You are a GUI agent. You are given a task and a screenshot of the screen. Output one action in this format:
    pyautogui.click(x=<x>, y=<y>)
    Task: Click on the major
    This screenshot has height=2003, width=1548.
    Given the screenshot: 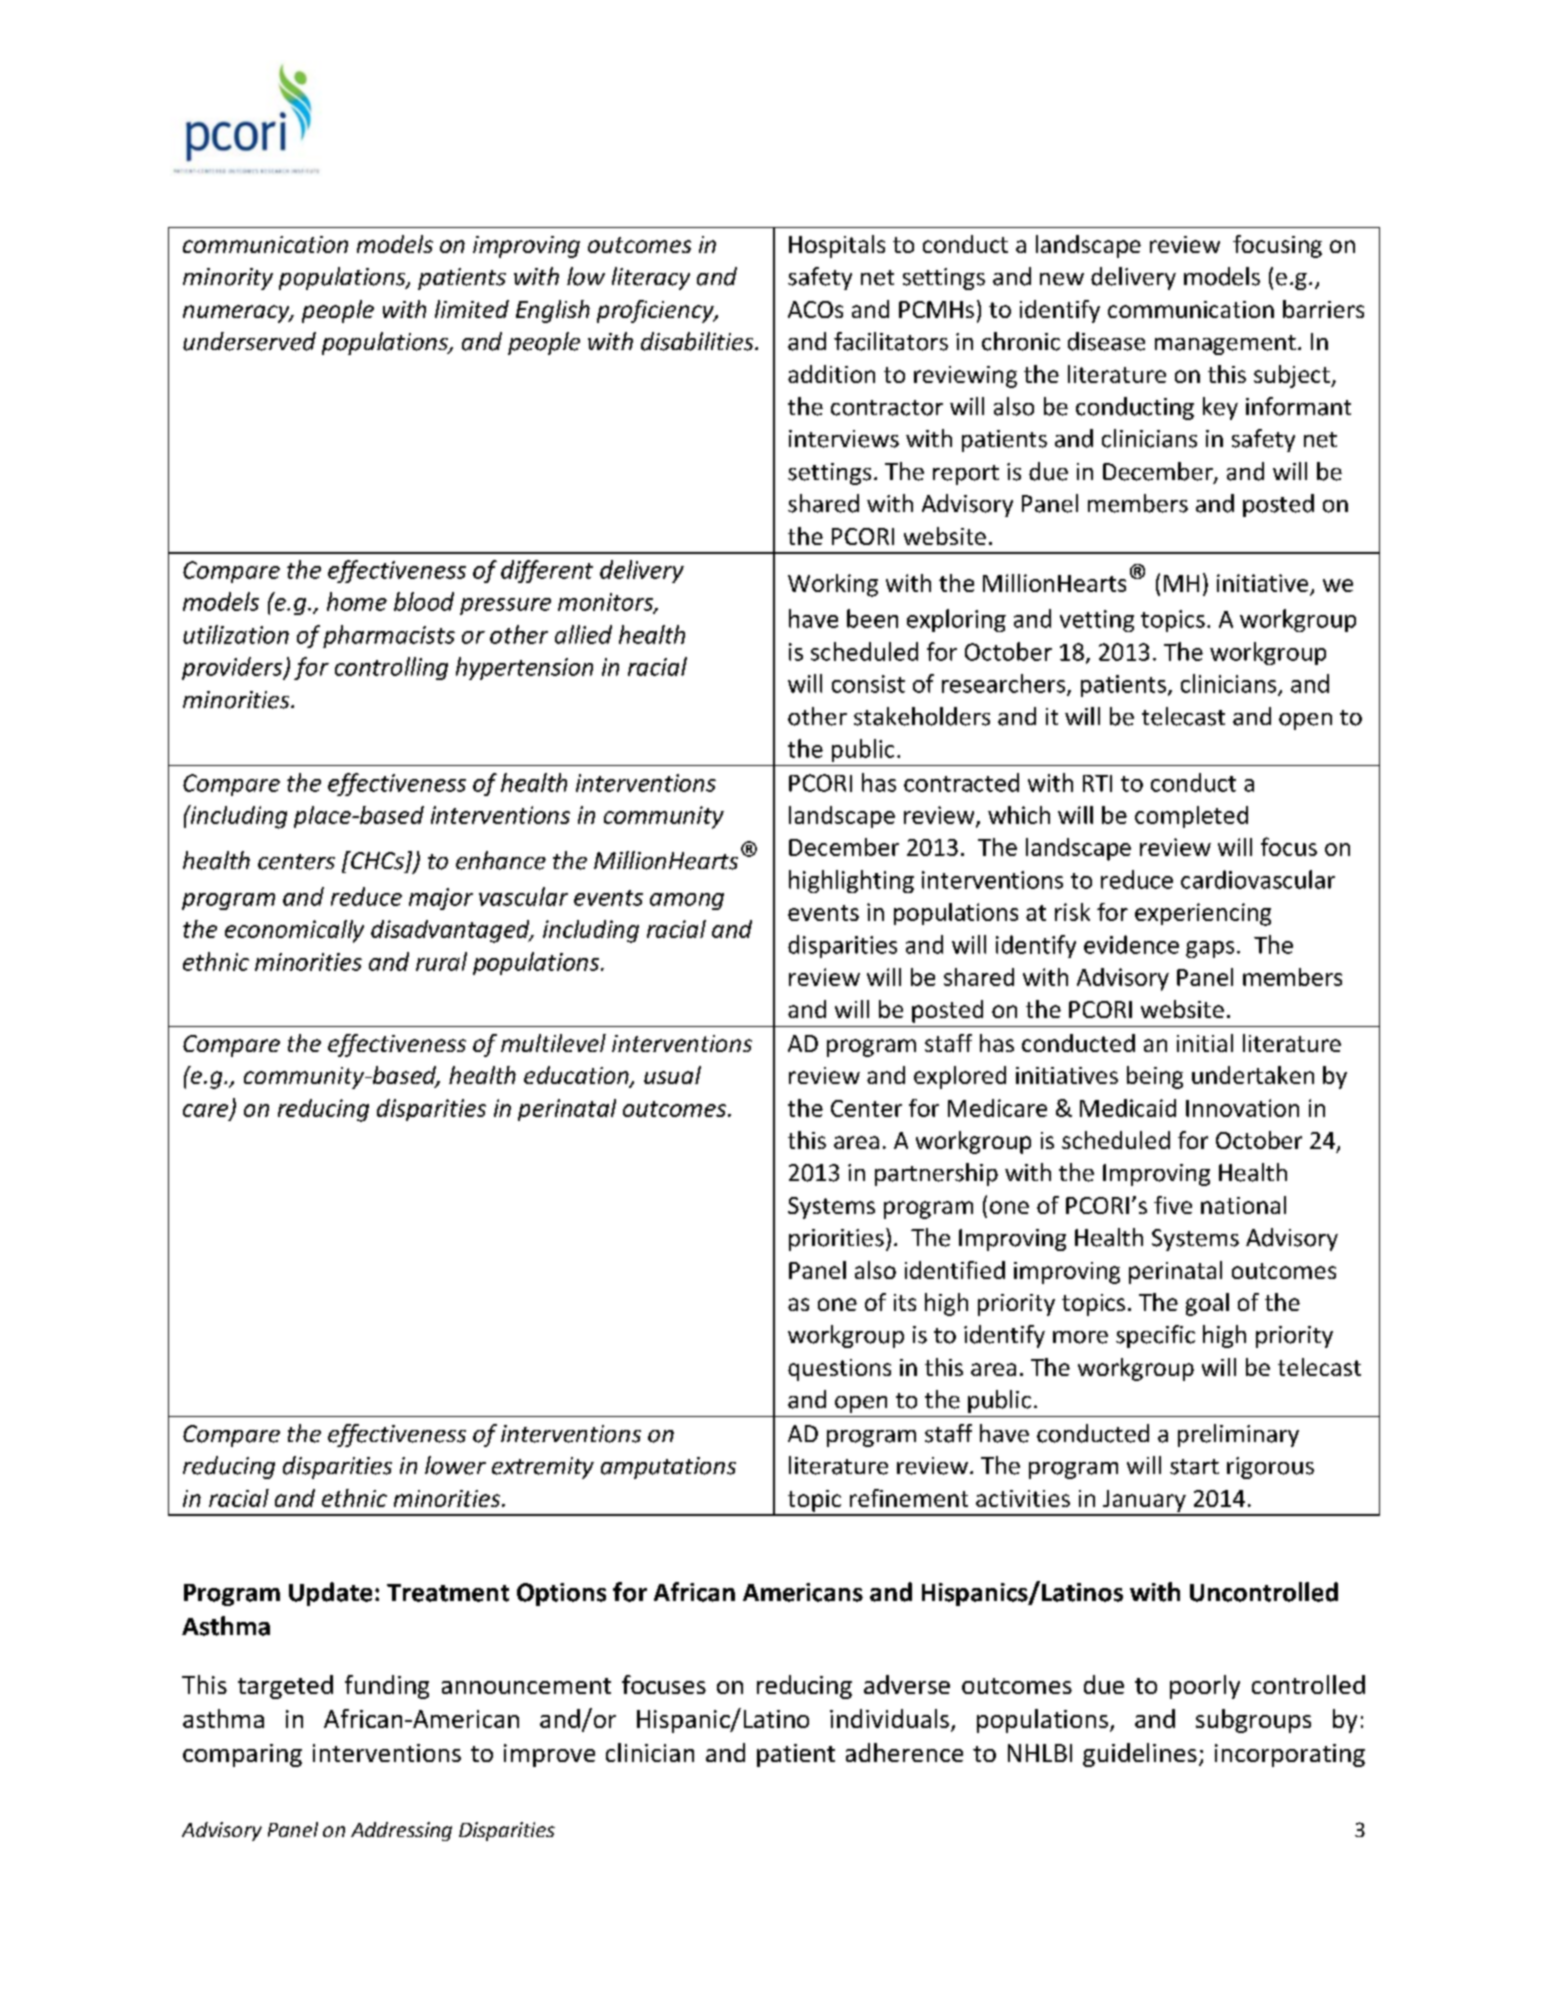 What is the action you would take?
    pyautogui.click(x=441, y=899)
